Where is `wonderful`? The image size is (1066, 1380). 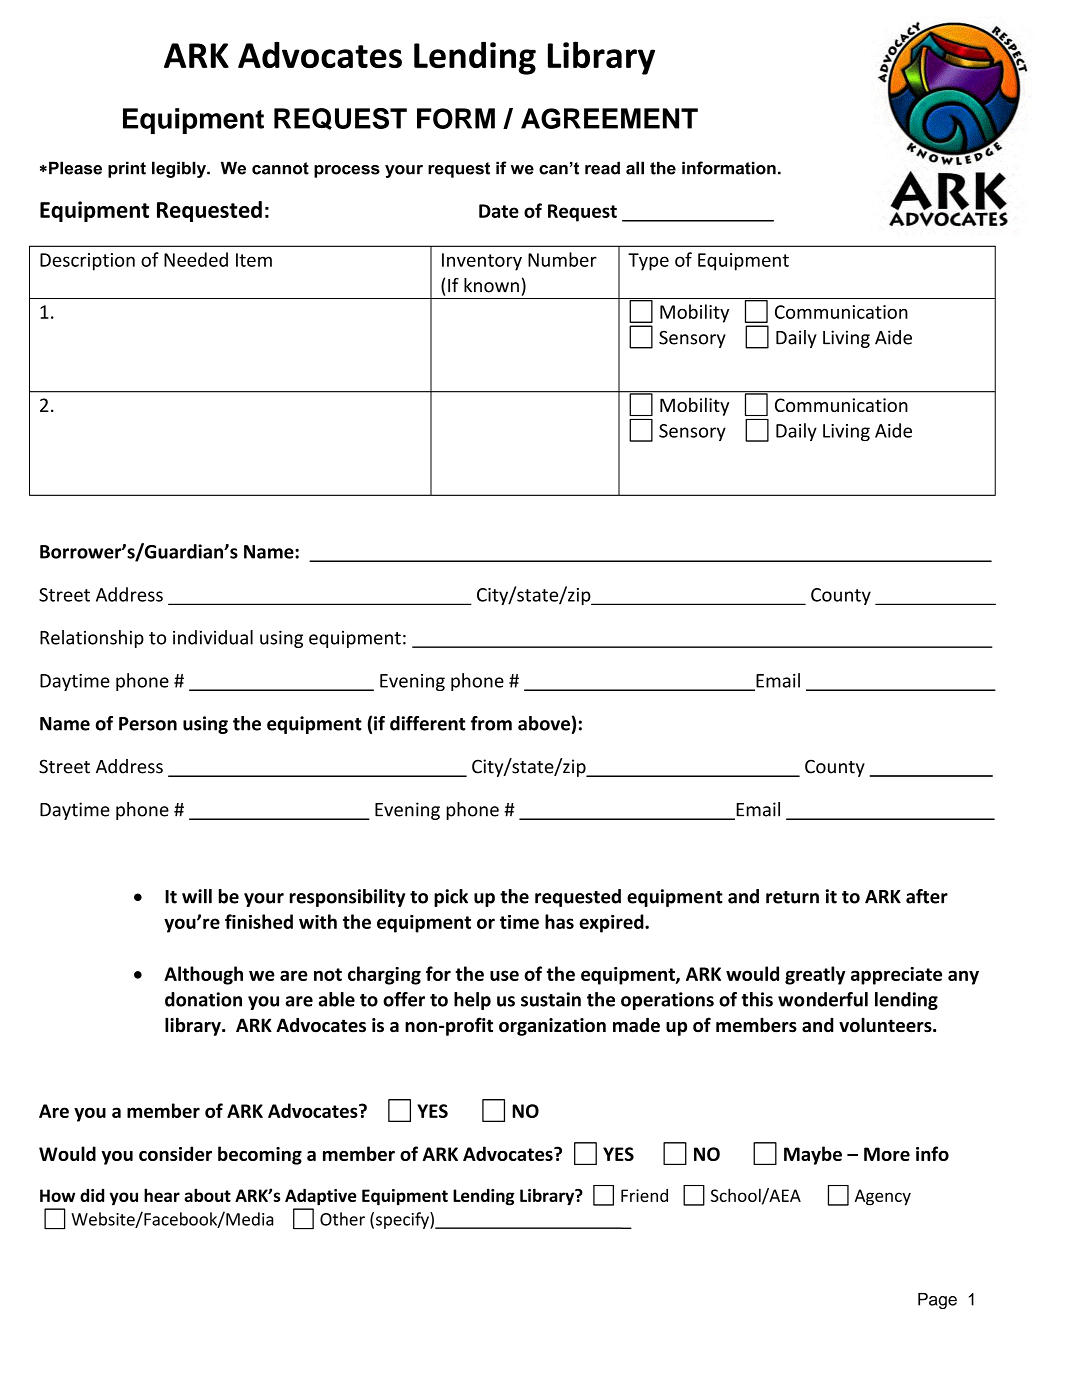 wonderful is located at coordinates (823, 999).
